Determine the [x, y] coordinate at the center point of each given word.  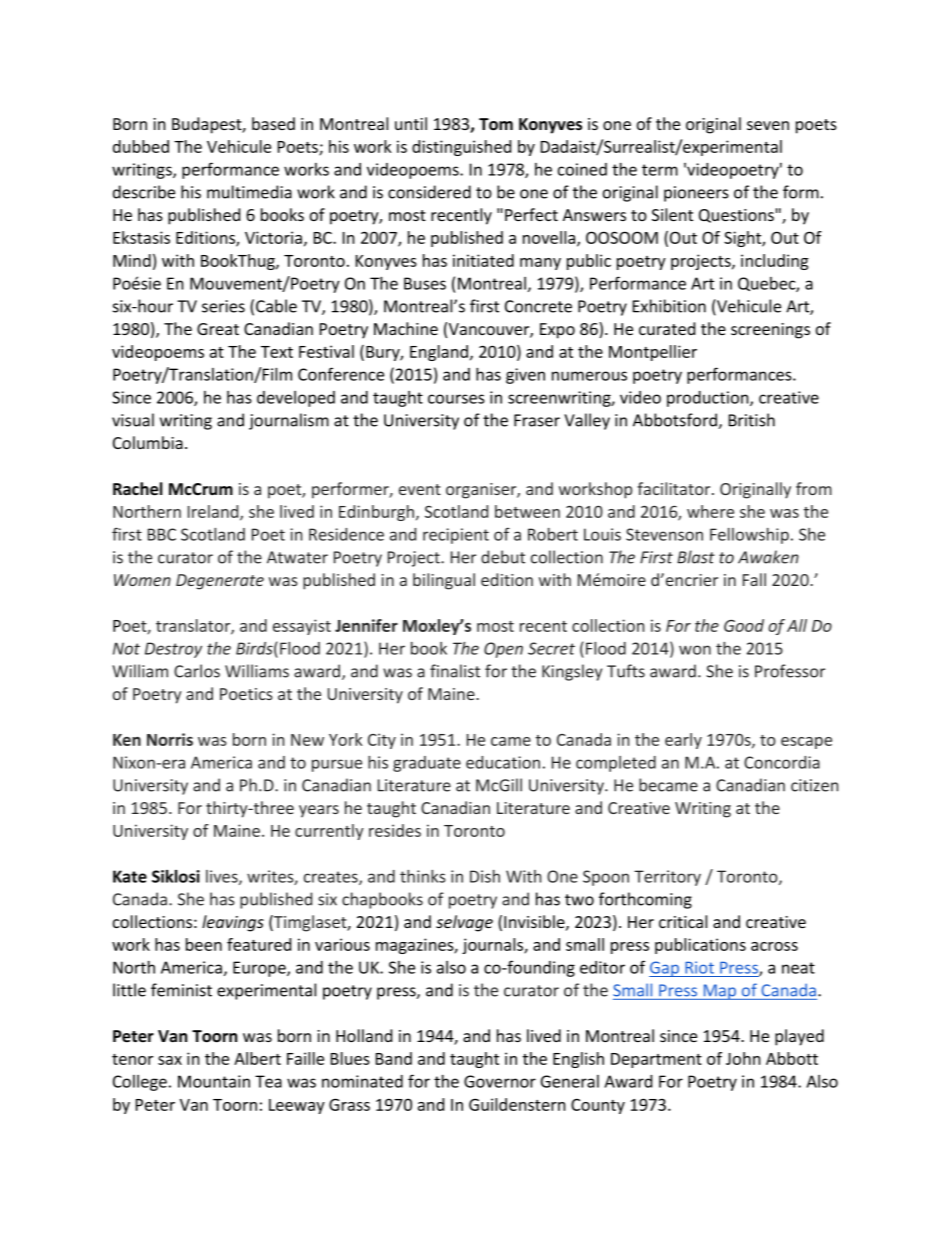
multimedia [249, 192]
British [752, 420]
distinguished [461, 148]
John [743, 1058]
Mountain [214, 1081]
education [503, 762]
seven [768, 125]
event [420, 489]
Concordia [782, 762]
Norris [170, 739]
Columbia [148, 442]
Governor [500, 1081]
